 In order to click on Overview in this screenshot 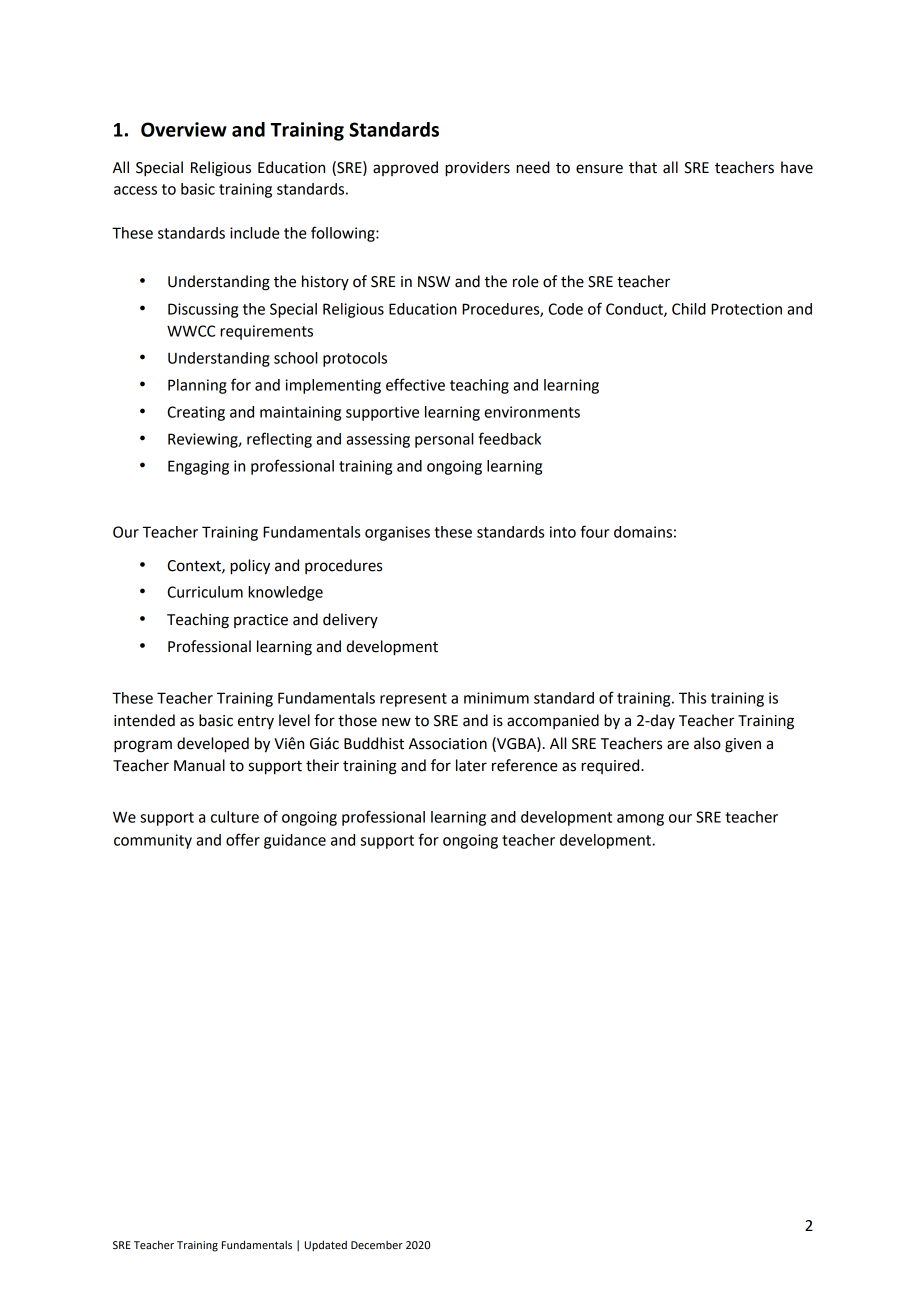, I will do `click(184, 129)`.
